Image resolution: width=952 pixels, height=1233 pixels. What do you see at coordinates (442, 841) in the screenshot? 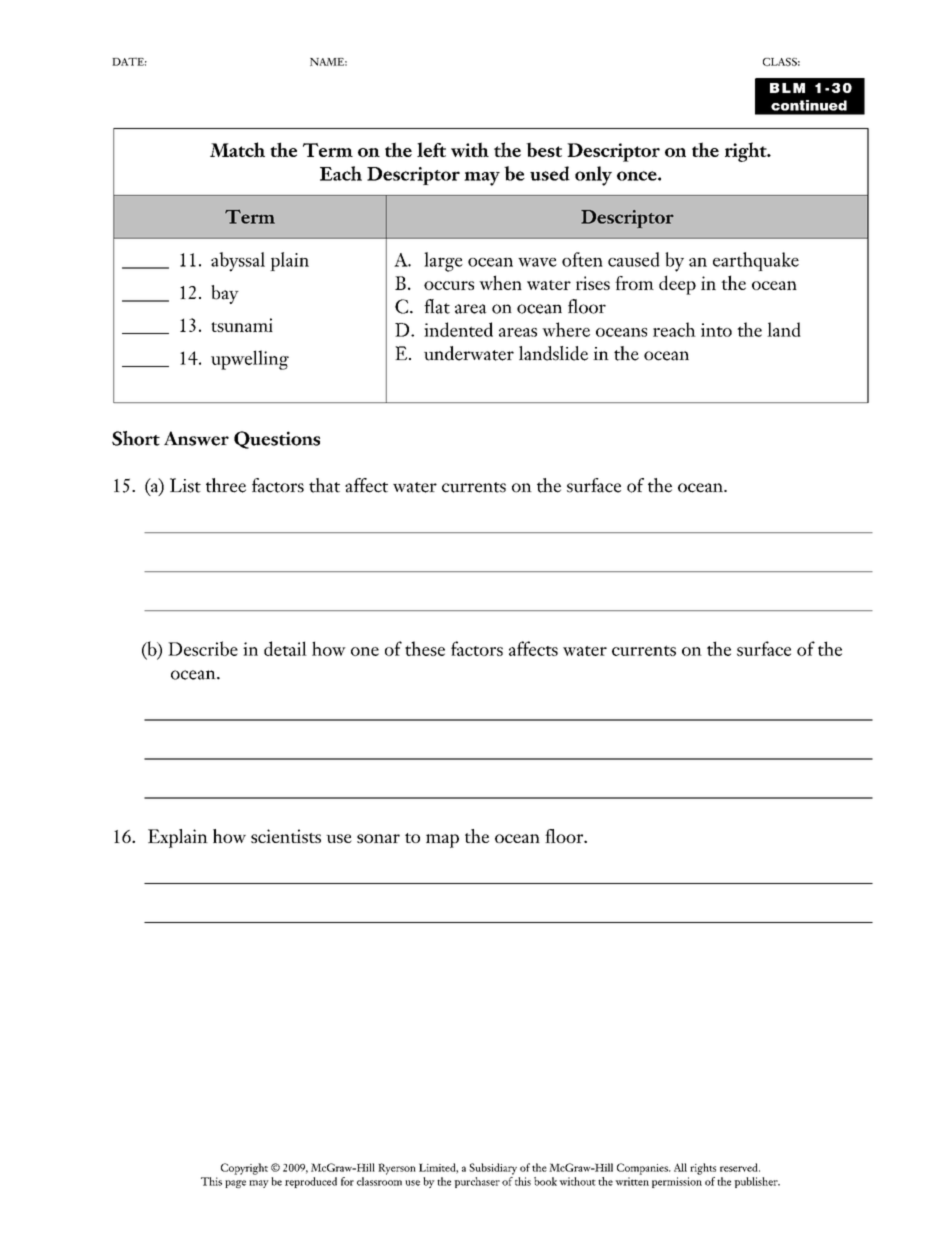
I see `map` at bounding box center [442, 841].
